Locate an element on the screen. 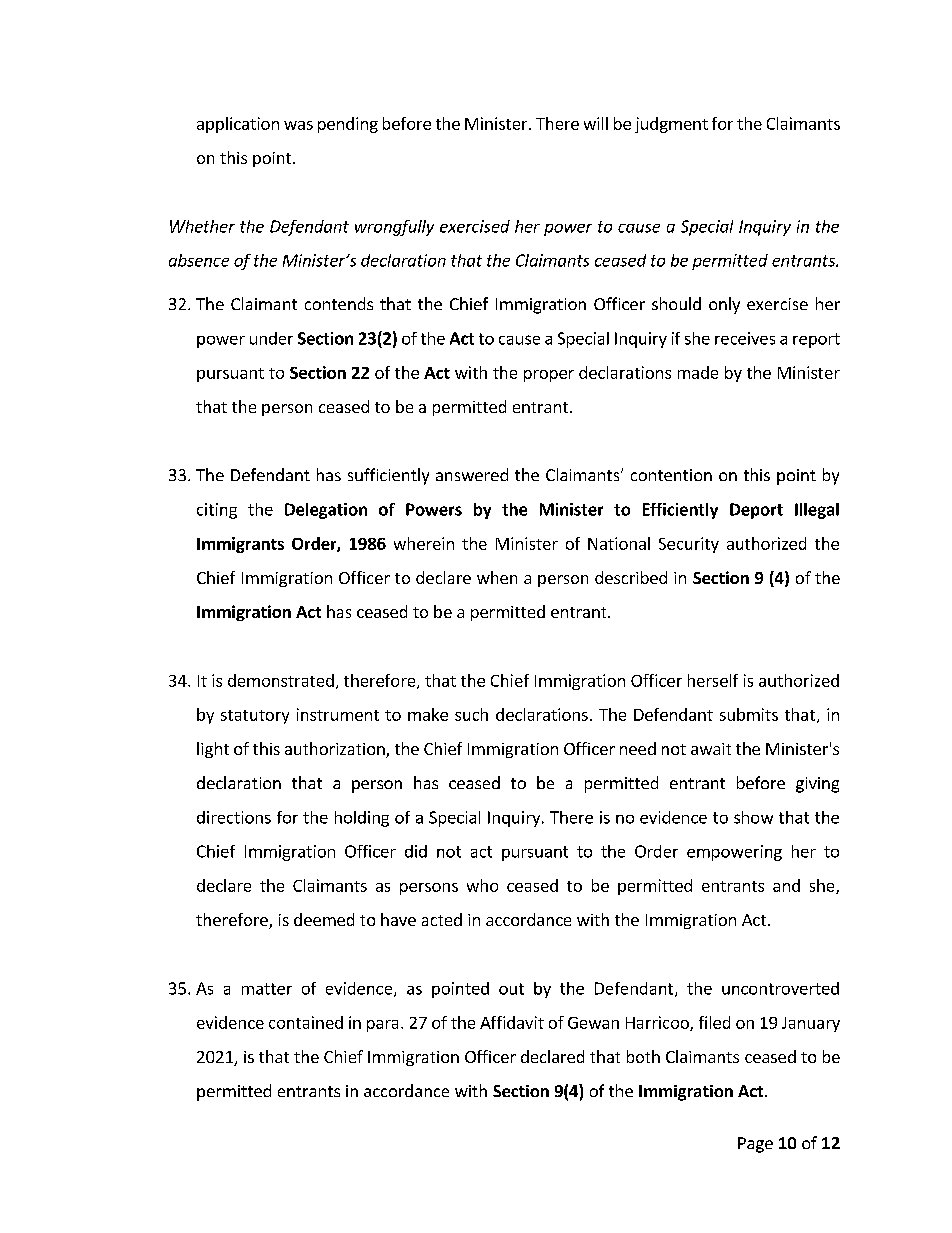 The image size is (952, 1233). Delegation is located at coordinates (326, 511).
